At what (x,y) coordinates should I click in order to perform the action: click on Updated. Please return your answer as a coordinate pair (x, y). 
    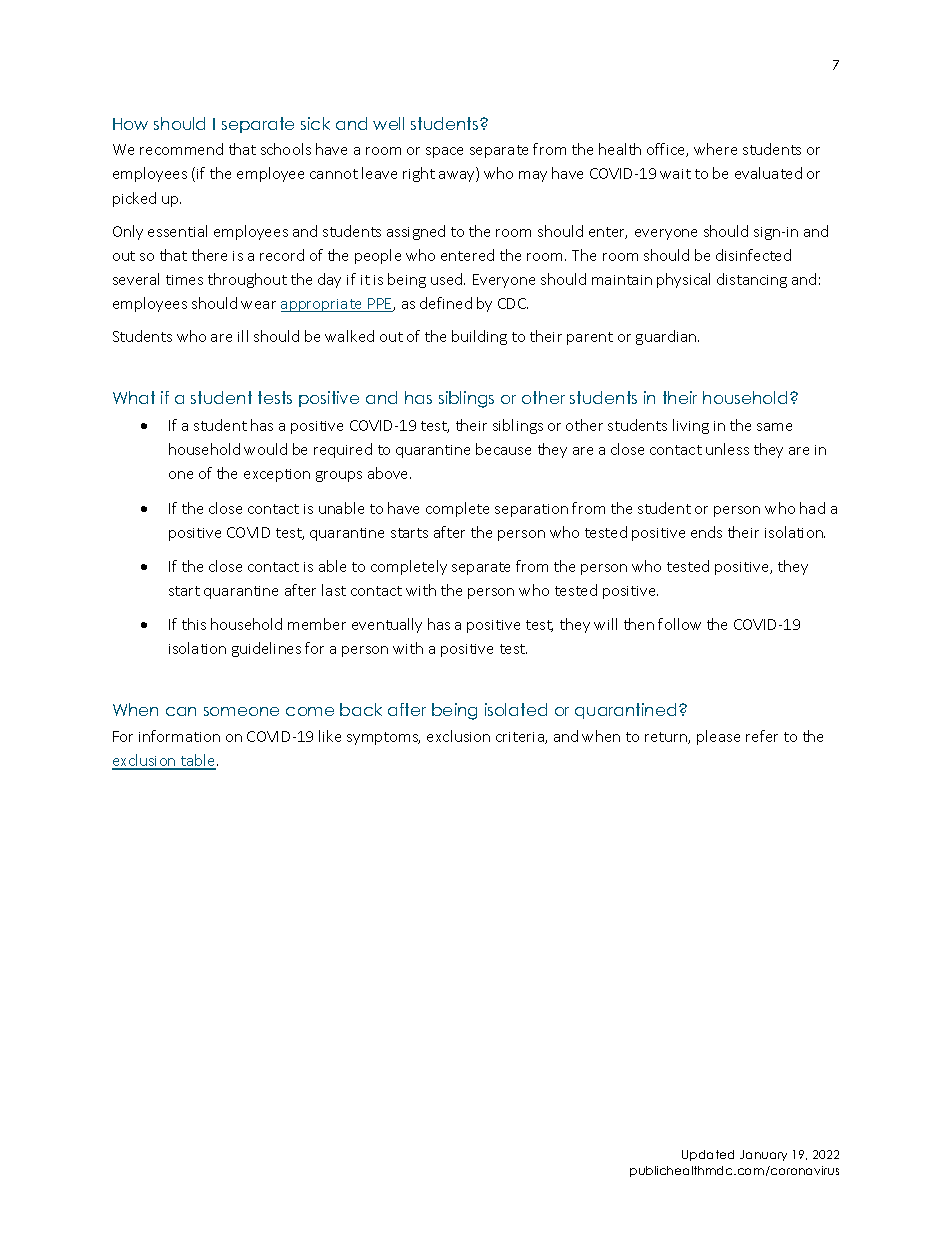
    Looking at the image, I should click on (708, 1155).
